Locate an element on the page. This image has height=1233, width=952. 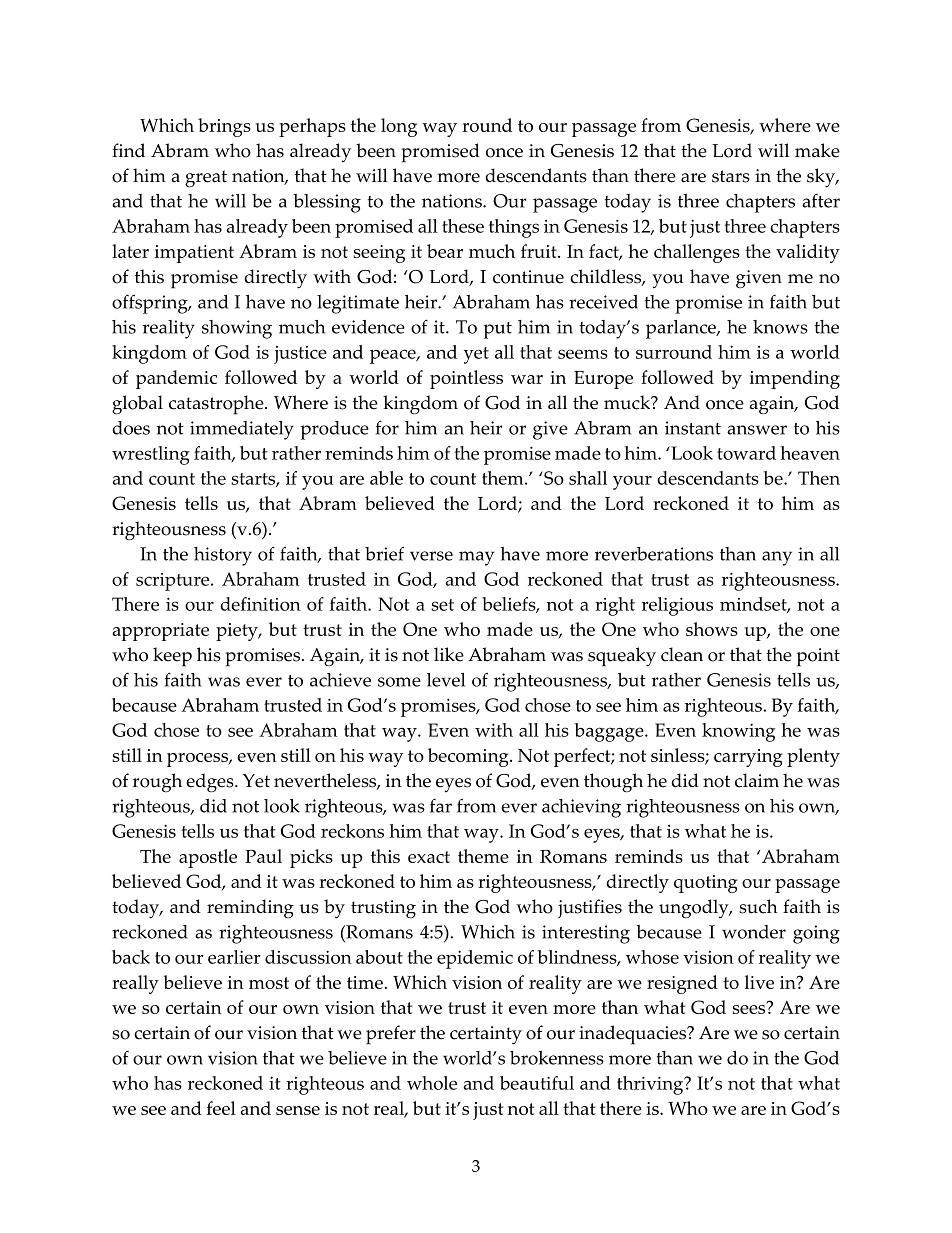
whole is located at coordinates (432, 1083).
